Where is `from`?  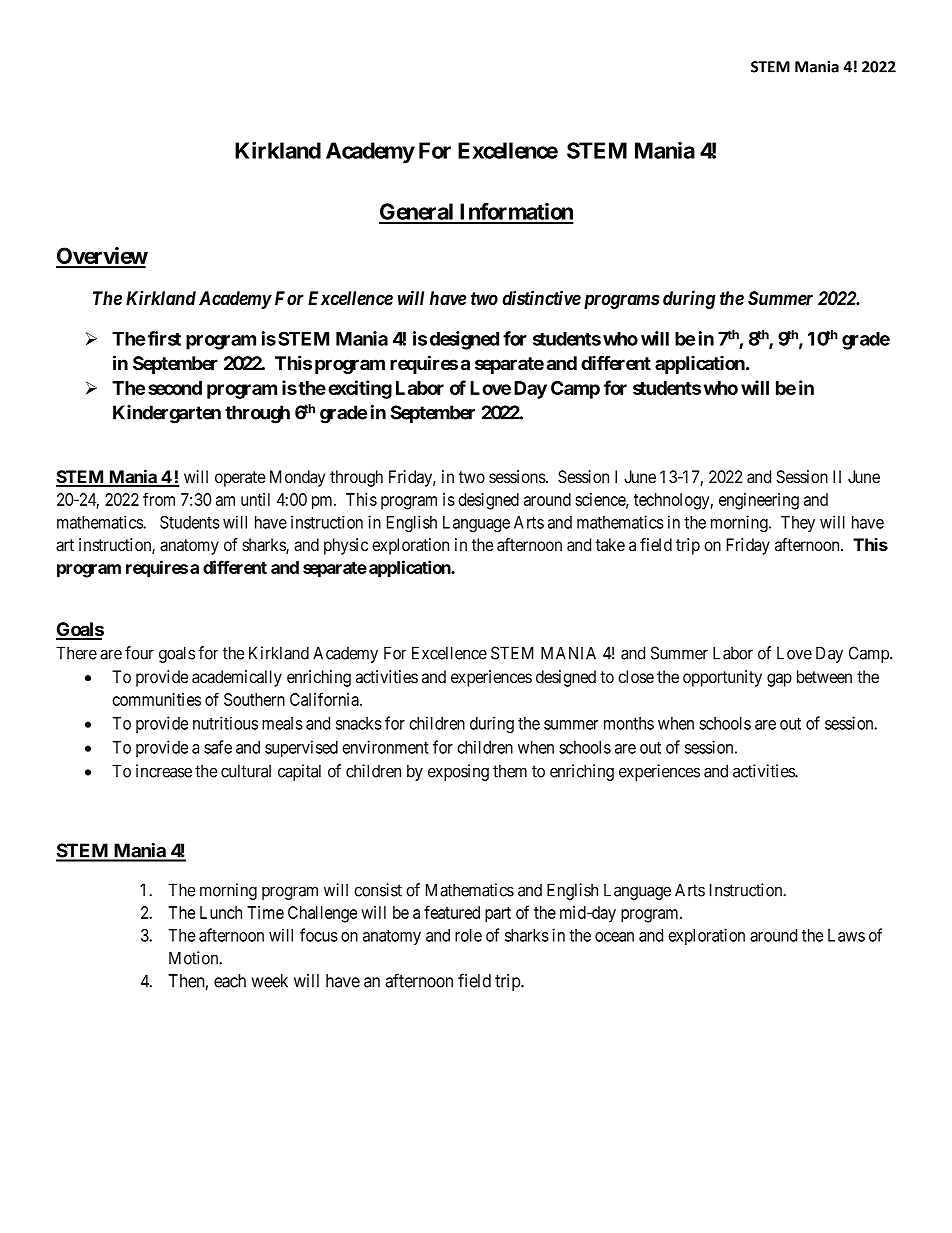
from is located at coordinates (159, 499).
